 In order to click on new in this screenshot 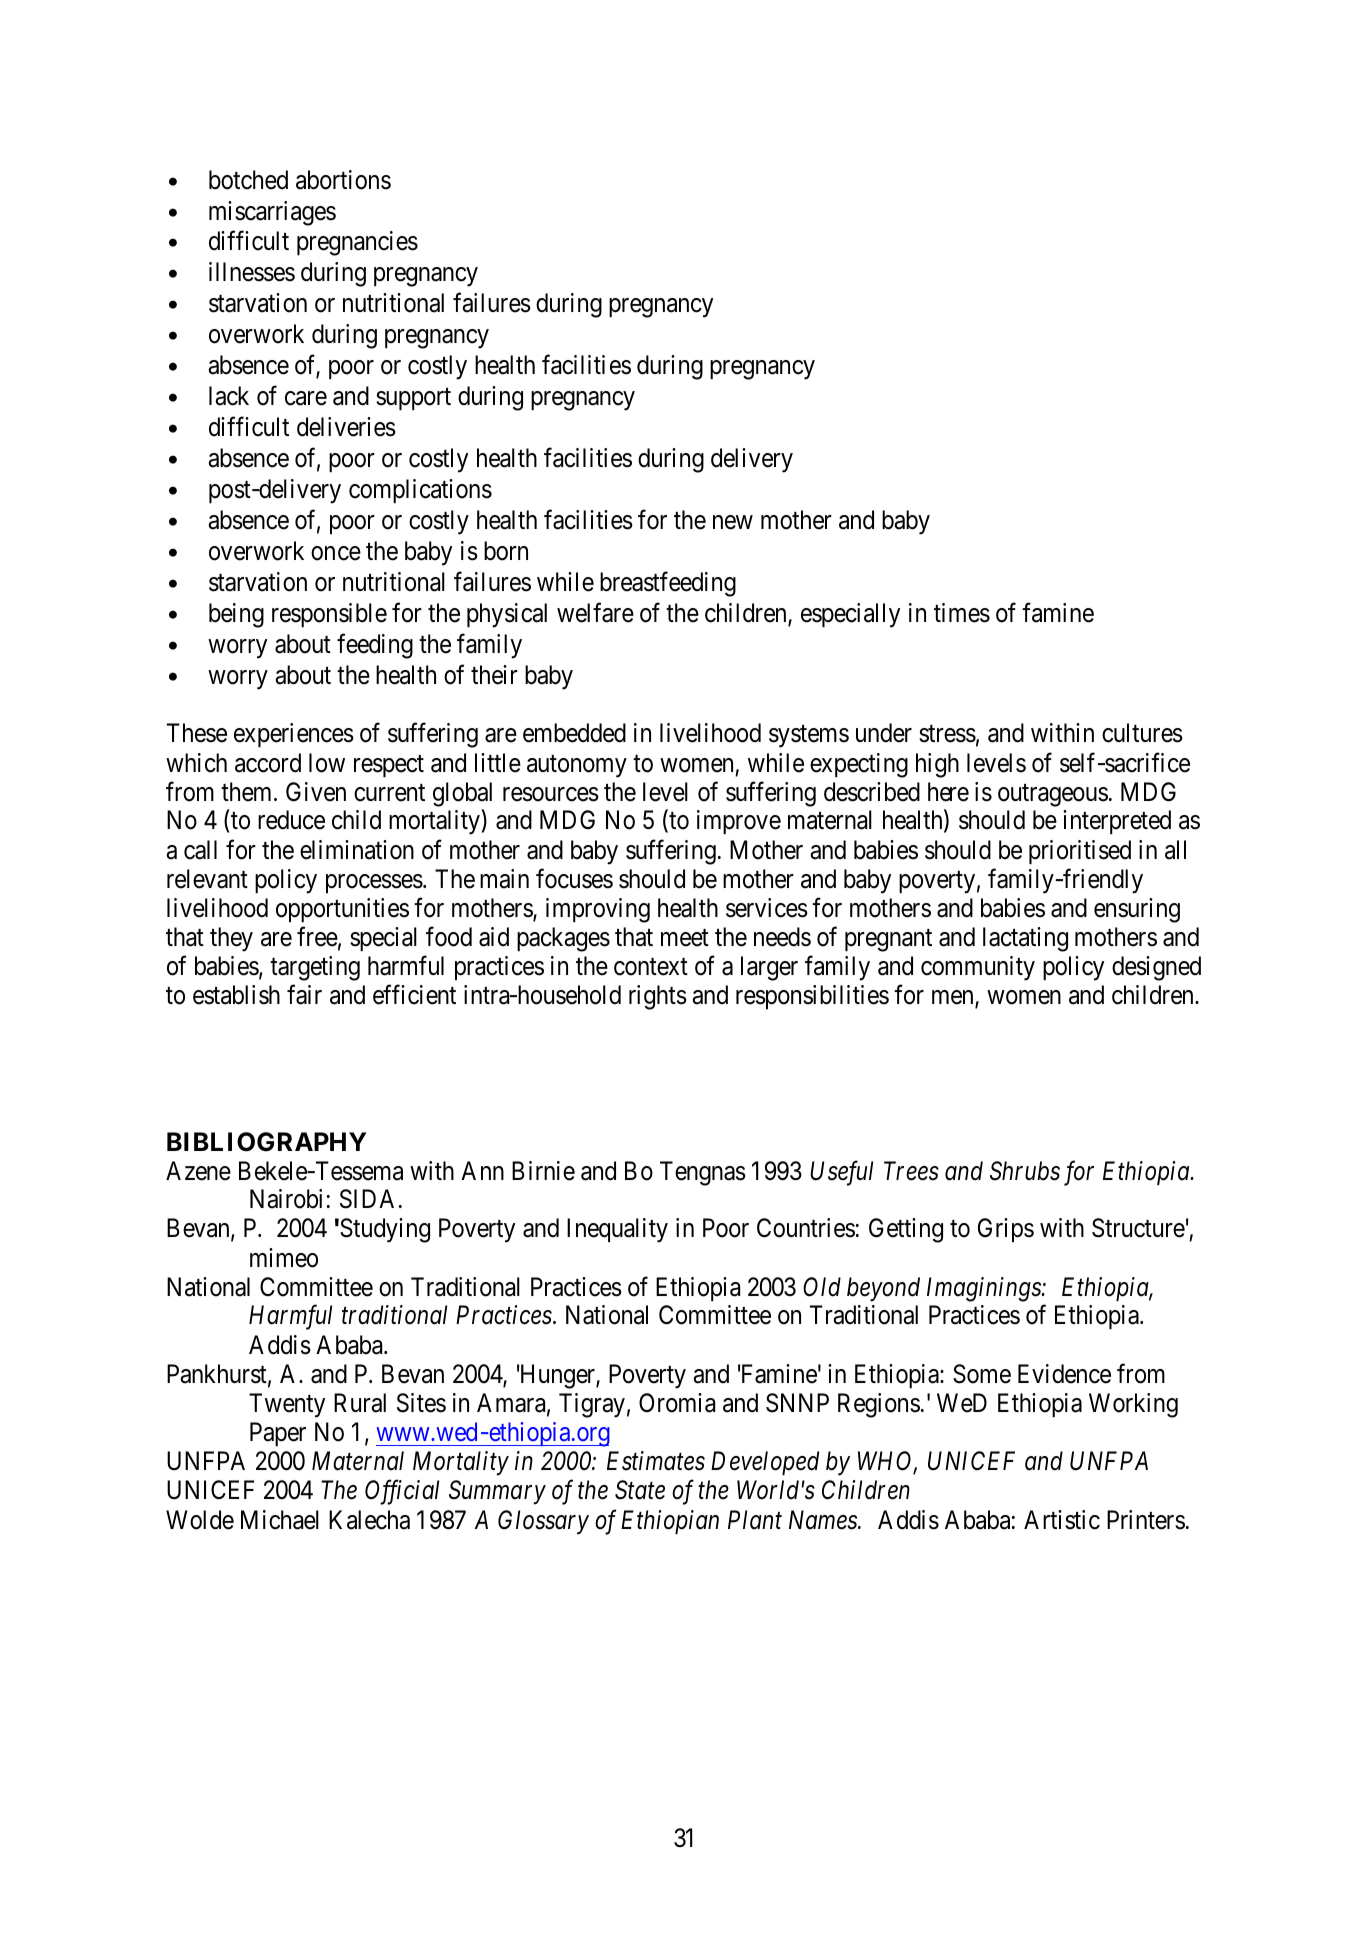, I will do `click(733, 522)`.
